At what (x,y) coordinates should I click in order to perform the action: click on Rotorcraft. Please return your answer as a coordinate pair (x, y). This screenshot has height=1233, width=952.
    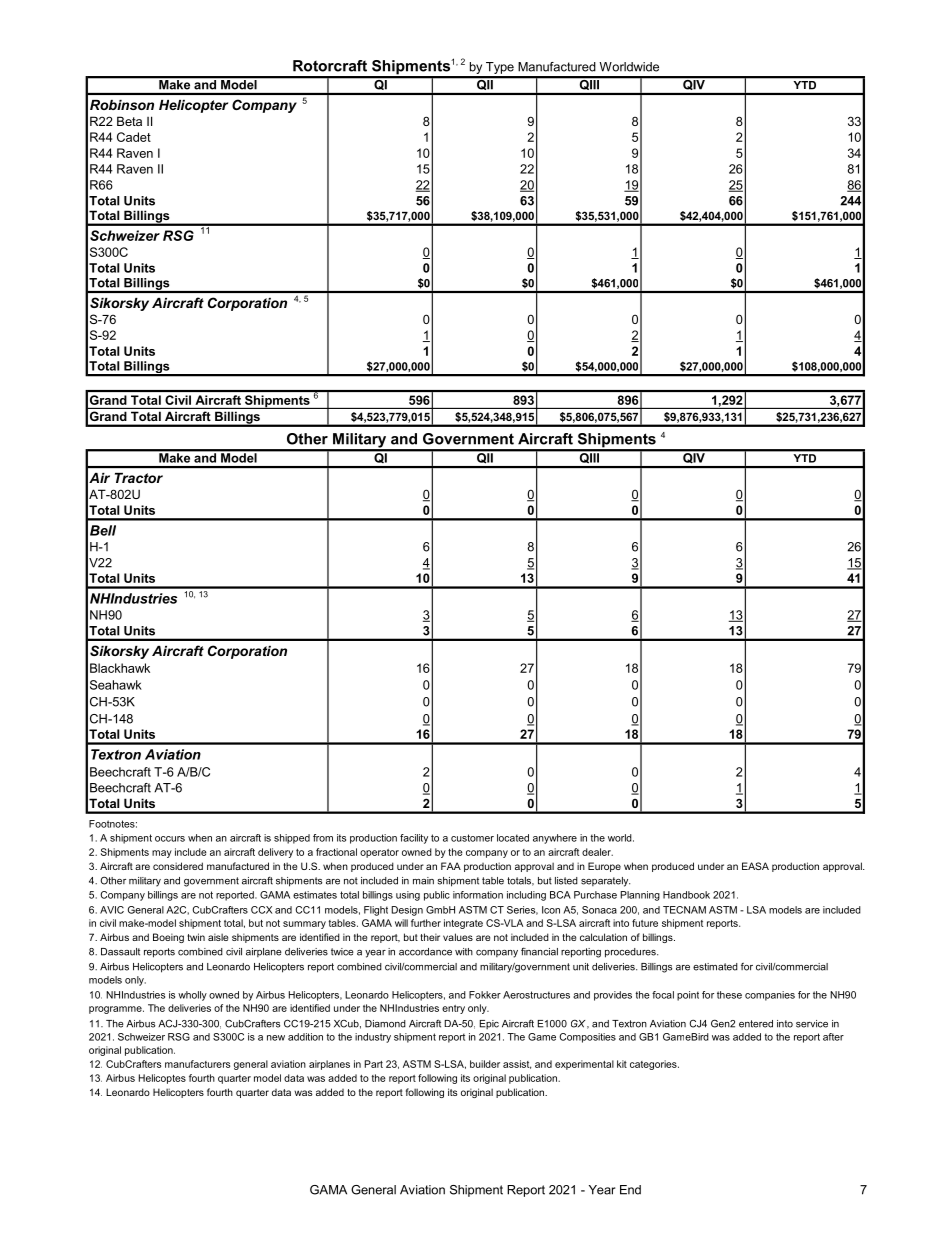
    Looking at the image, I should click on (330, 66).
